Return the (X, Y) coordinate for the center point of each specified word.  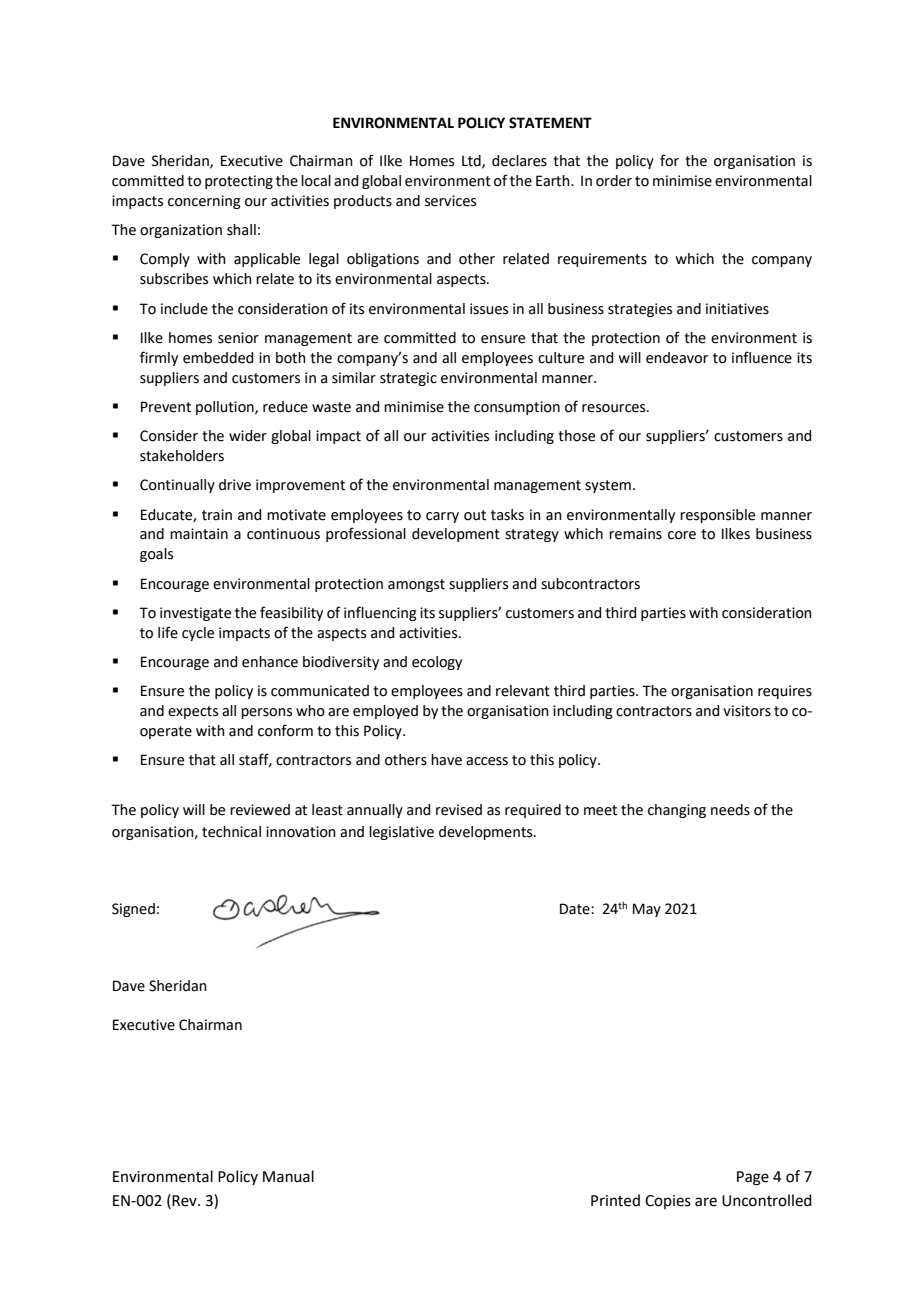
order (614, 181)
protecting (239, 182)
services (450, 201)
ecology (437, 663)
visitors (747, 711)
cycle (198, 634)
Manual (288, 1176)
